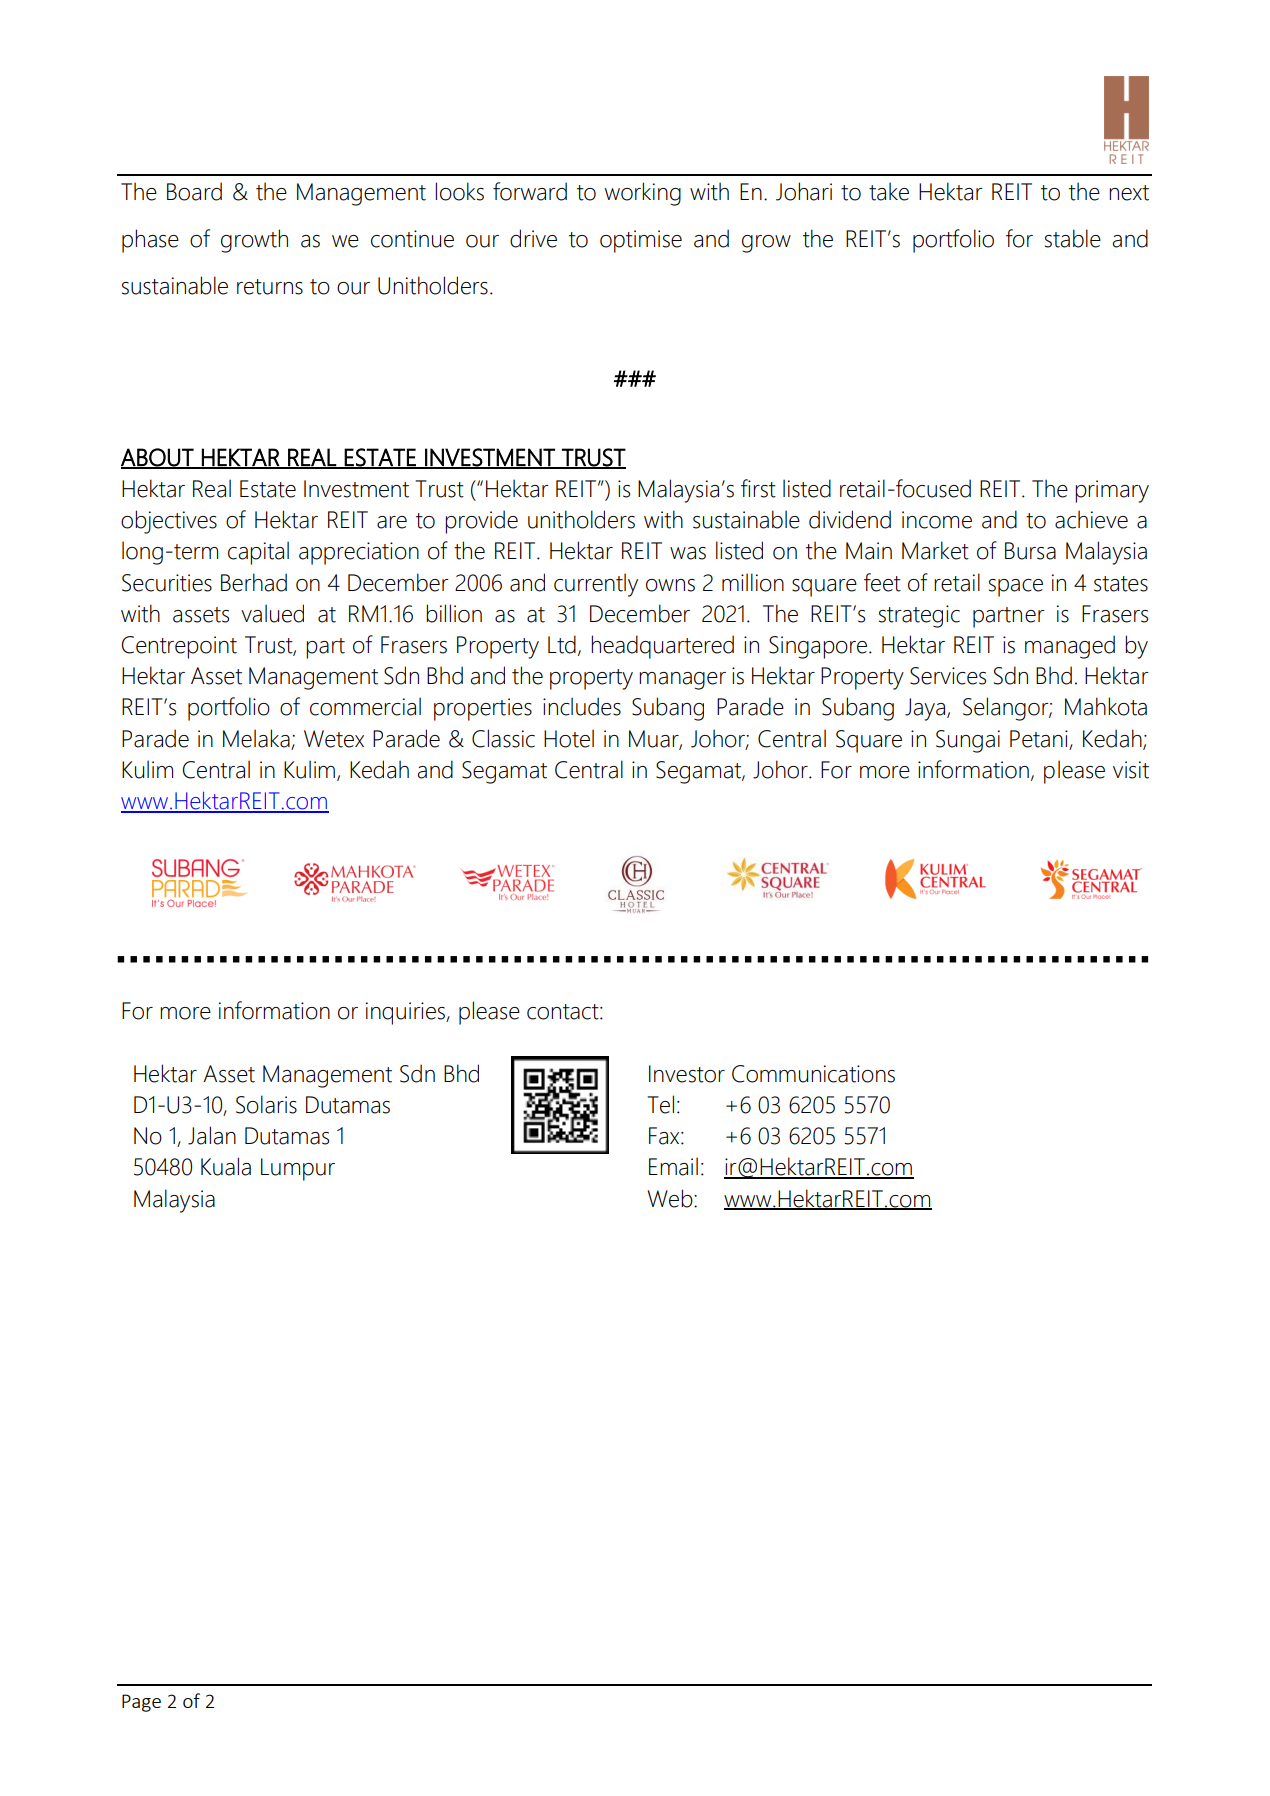 Image resolution: width=1270 pixels, height=1796 pixels. I want to click on returns, so click(270, 287).
